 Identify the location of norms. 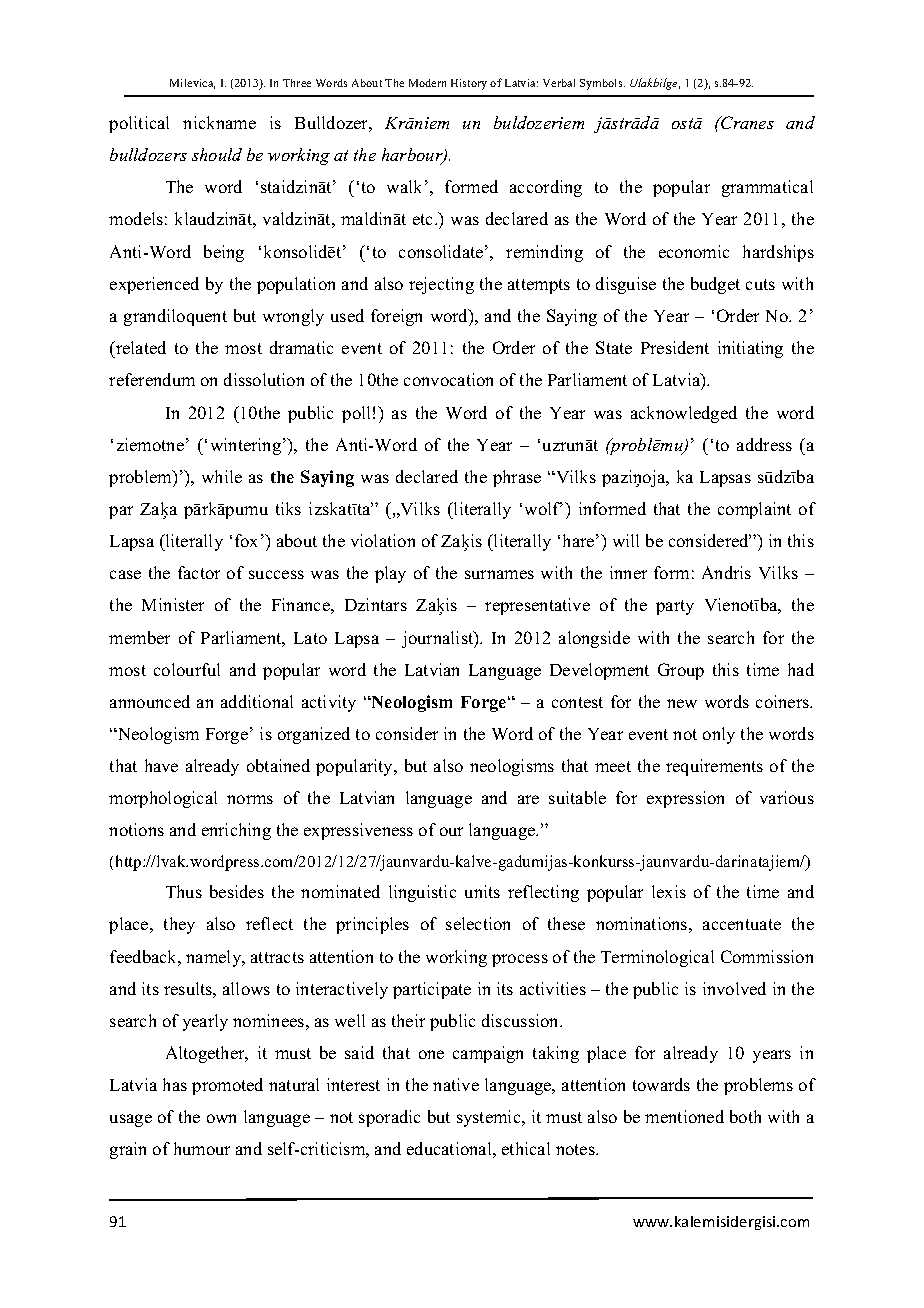
(250, 799).
